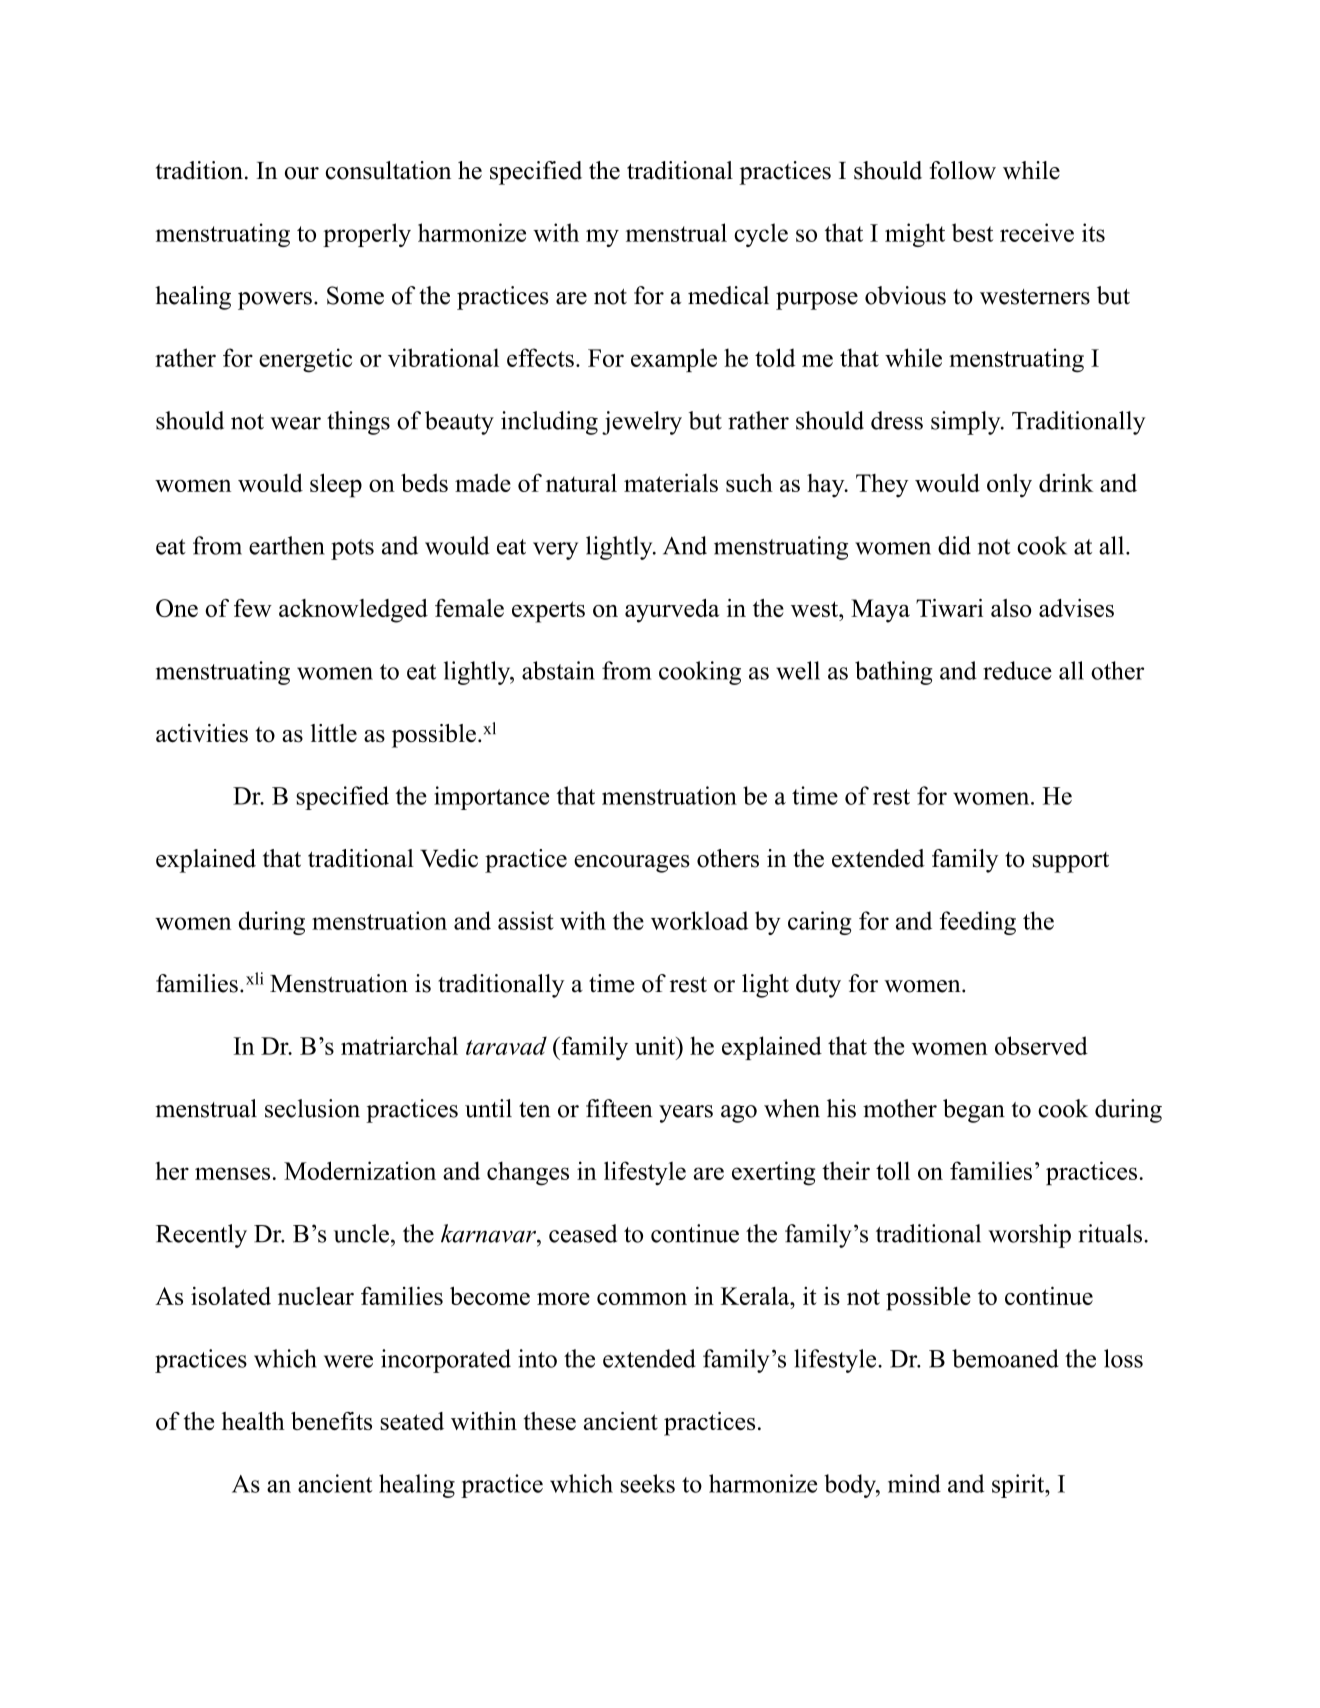  What do you see at coordinates (671, 482) in the page?
I see `materials` at bounding box center [671, 482].
